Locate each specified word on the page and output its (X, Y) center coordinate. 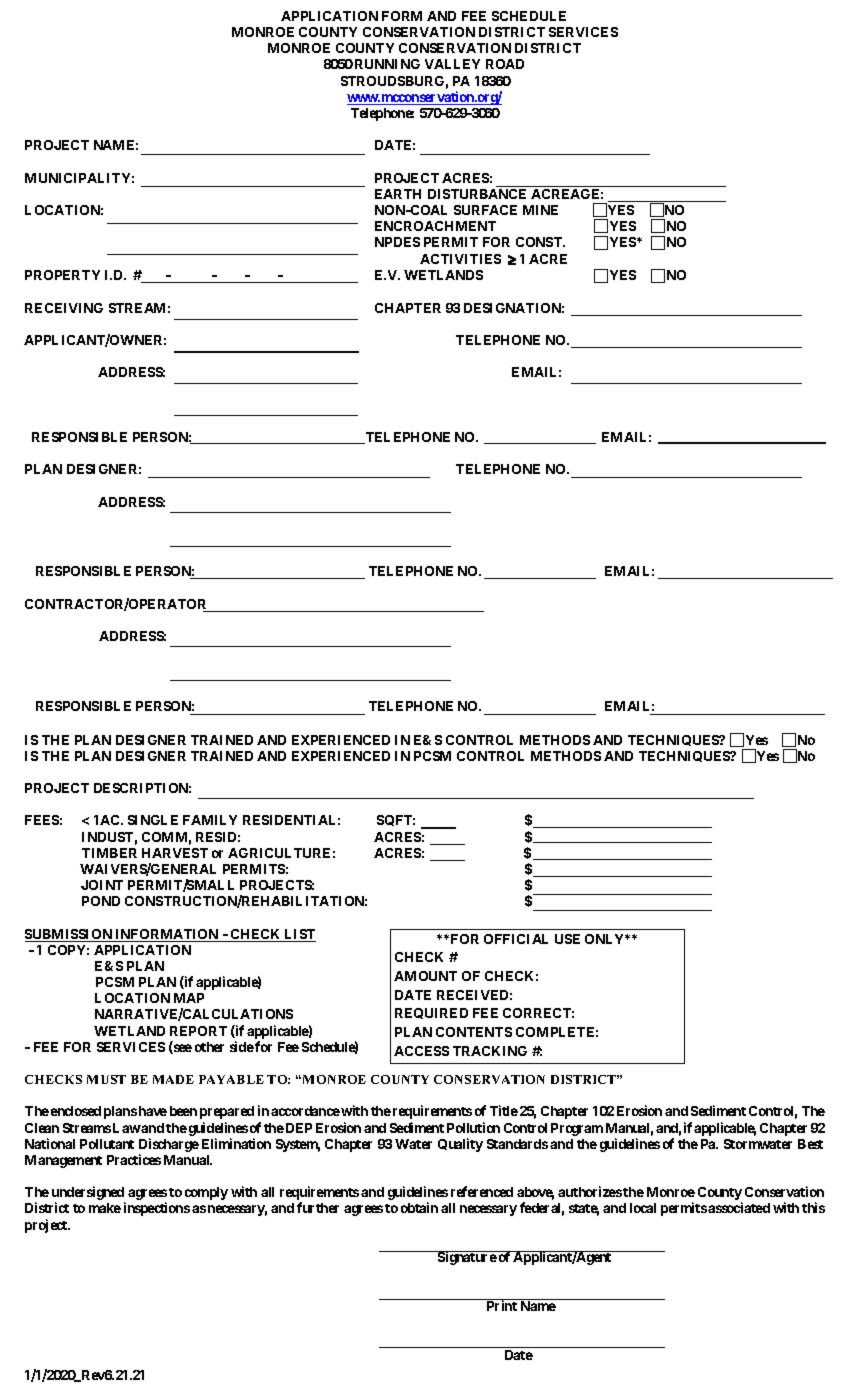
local (643, 1208)
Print (502, 1305)
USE (567, 939)
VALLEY (452, 64)
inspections (157, 1209)
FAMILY (210, 820)
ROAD (505, 64)
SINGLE (153, 820)
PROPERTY (62, 275)
